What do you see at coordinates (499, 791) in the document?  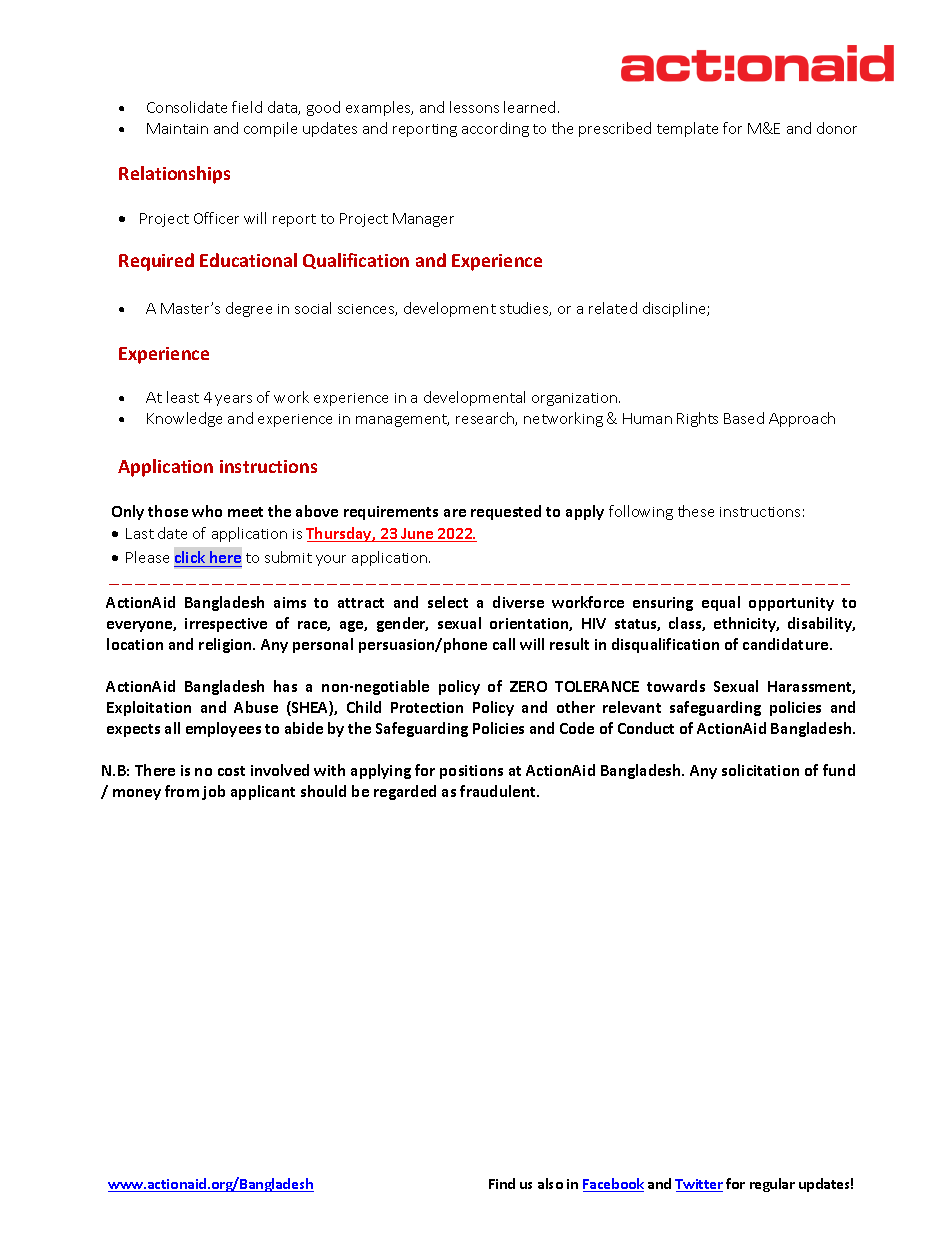 I see `fraudulent` at bounding box center [499, 791].
